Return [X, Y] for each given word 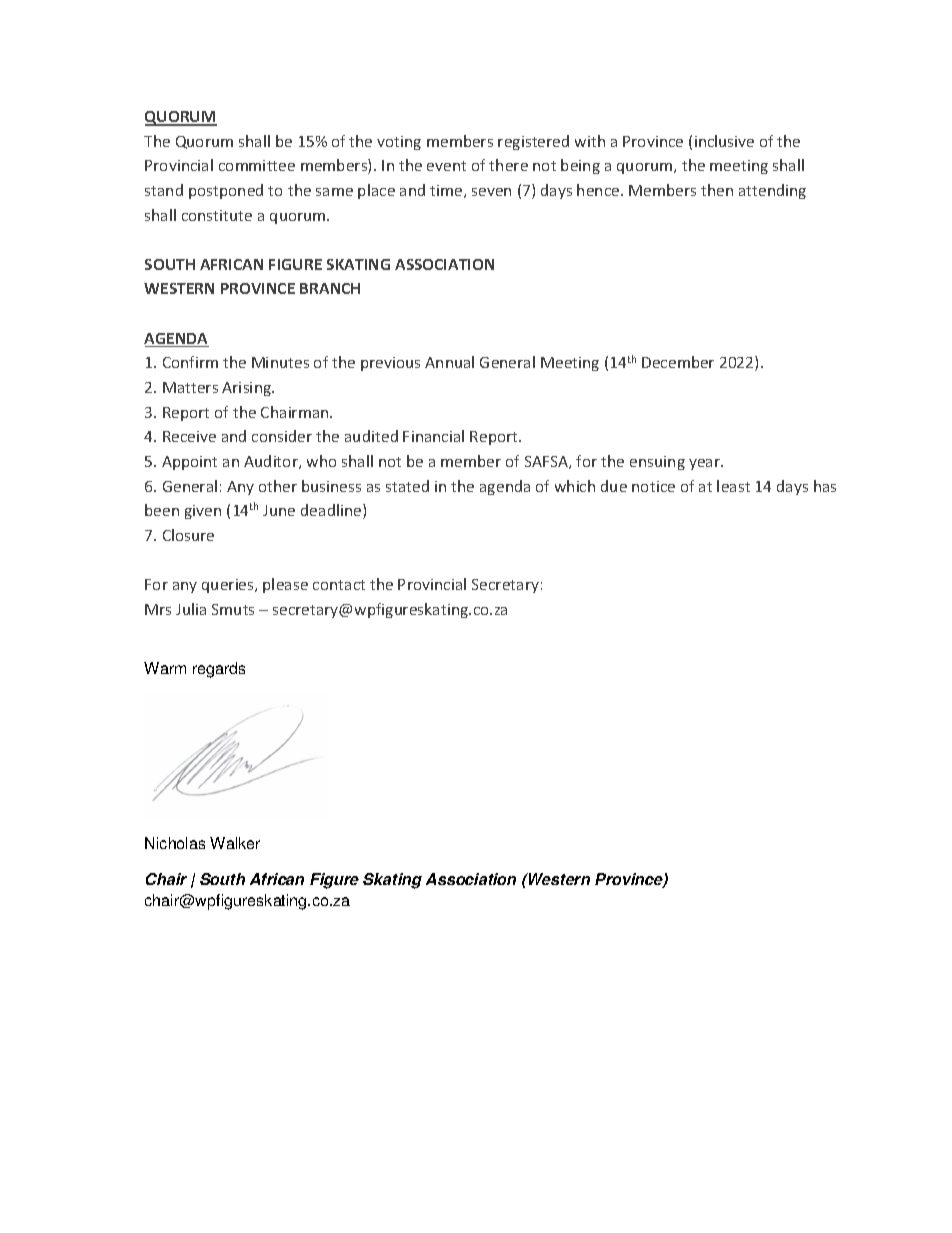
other [278, 486]
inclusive [724, 141]
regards [219, 670]
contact [339, 585]
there [508, 165]
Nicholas [175, 843]
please [285, 585]
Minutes [280, 362]
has [825, 486]
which [575, 486]
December [678, 362]
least [733, 486]
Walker [235, 843]
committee [257, 165]
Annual [449, 362]
